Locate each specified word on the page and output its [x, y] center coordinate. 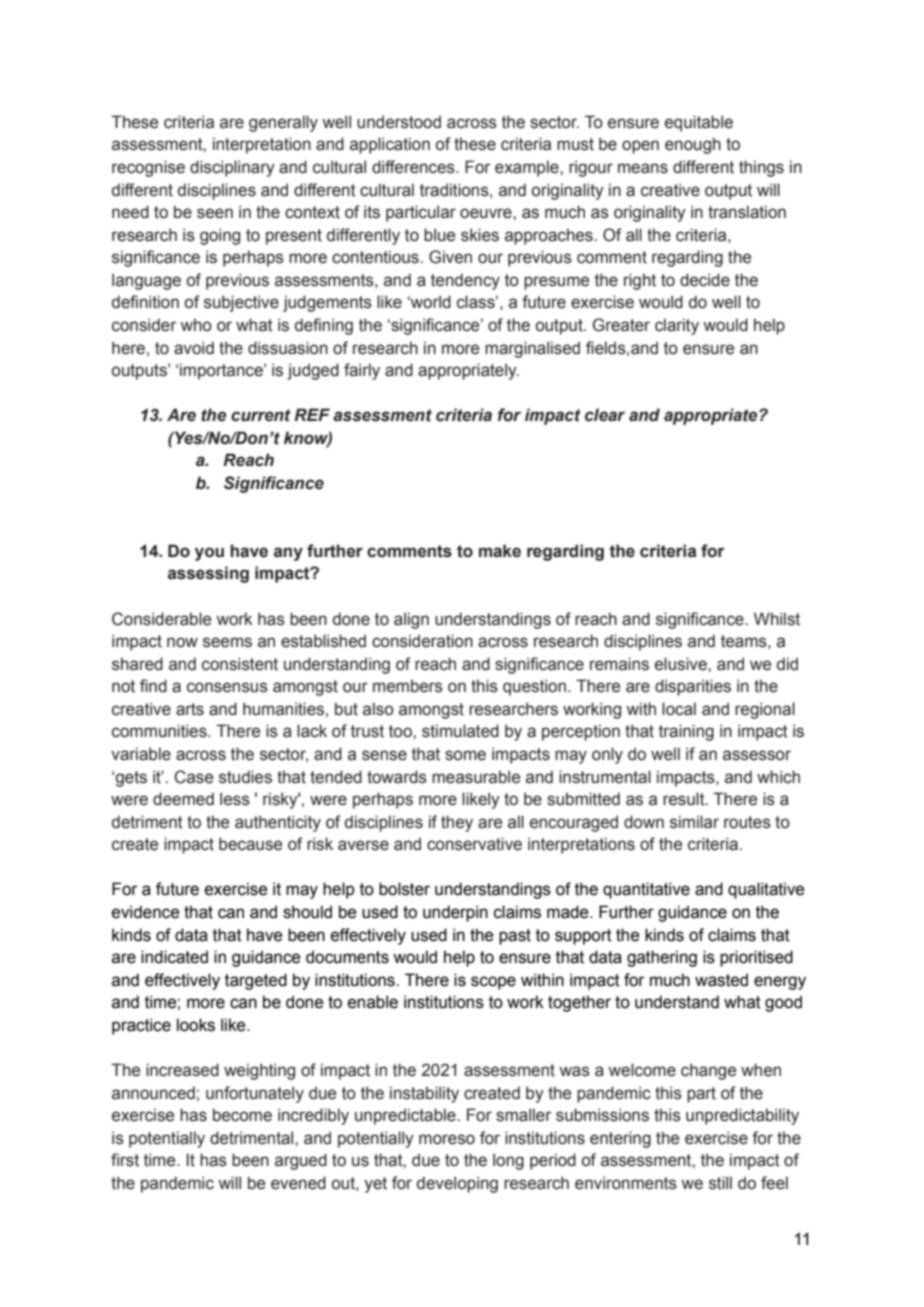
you [209, 554]
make [500, 551]
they [457, 823]
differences [414, 167]
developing [457, 1184]
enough [693, 145]
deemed [183, 799]
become [242, 1115]
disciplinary [232, 168]
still [720, 1183]
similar [694, 822]
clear [605, 415]
